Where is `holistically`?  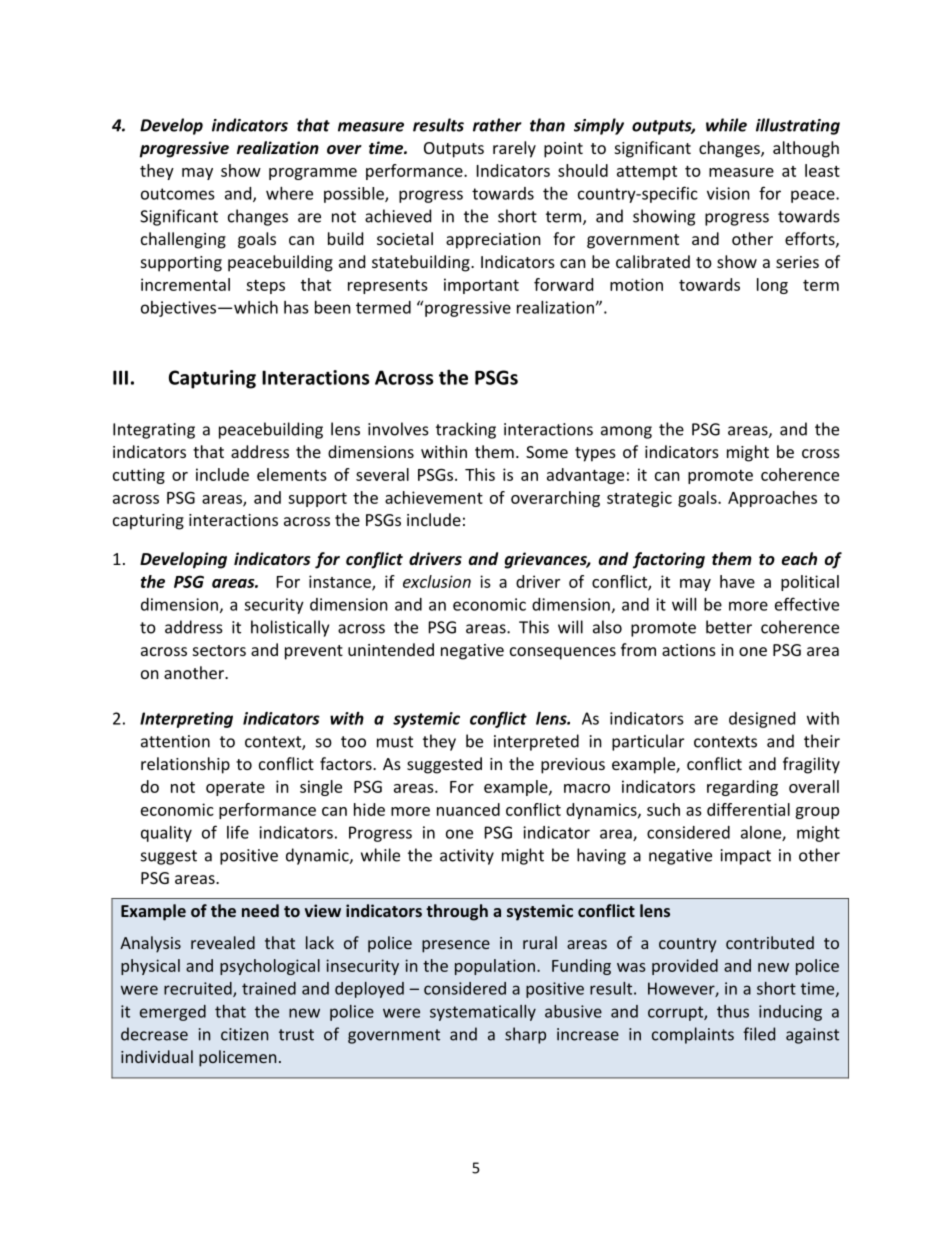
holistically is located at coordinates (290, 628).
